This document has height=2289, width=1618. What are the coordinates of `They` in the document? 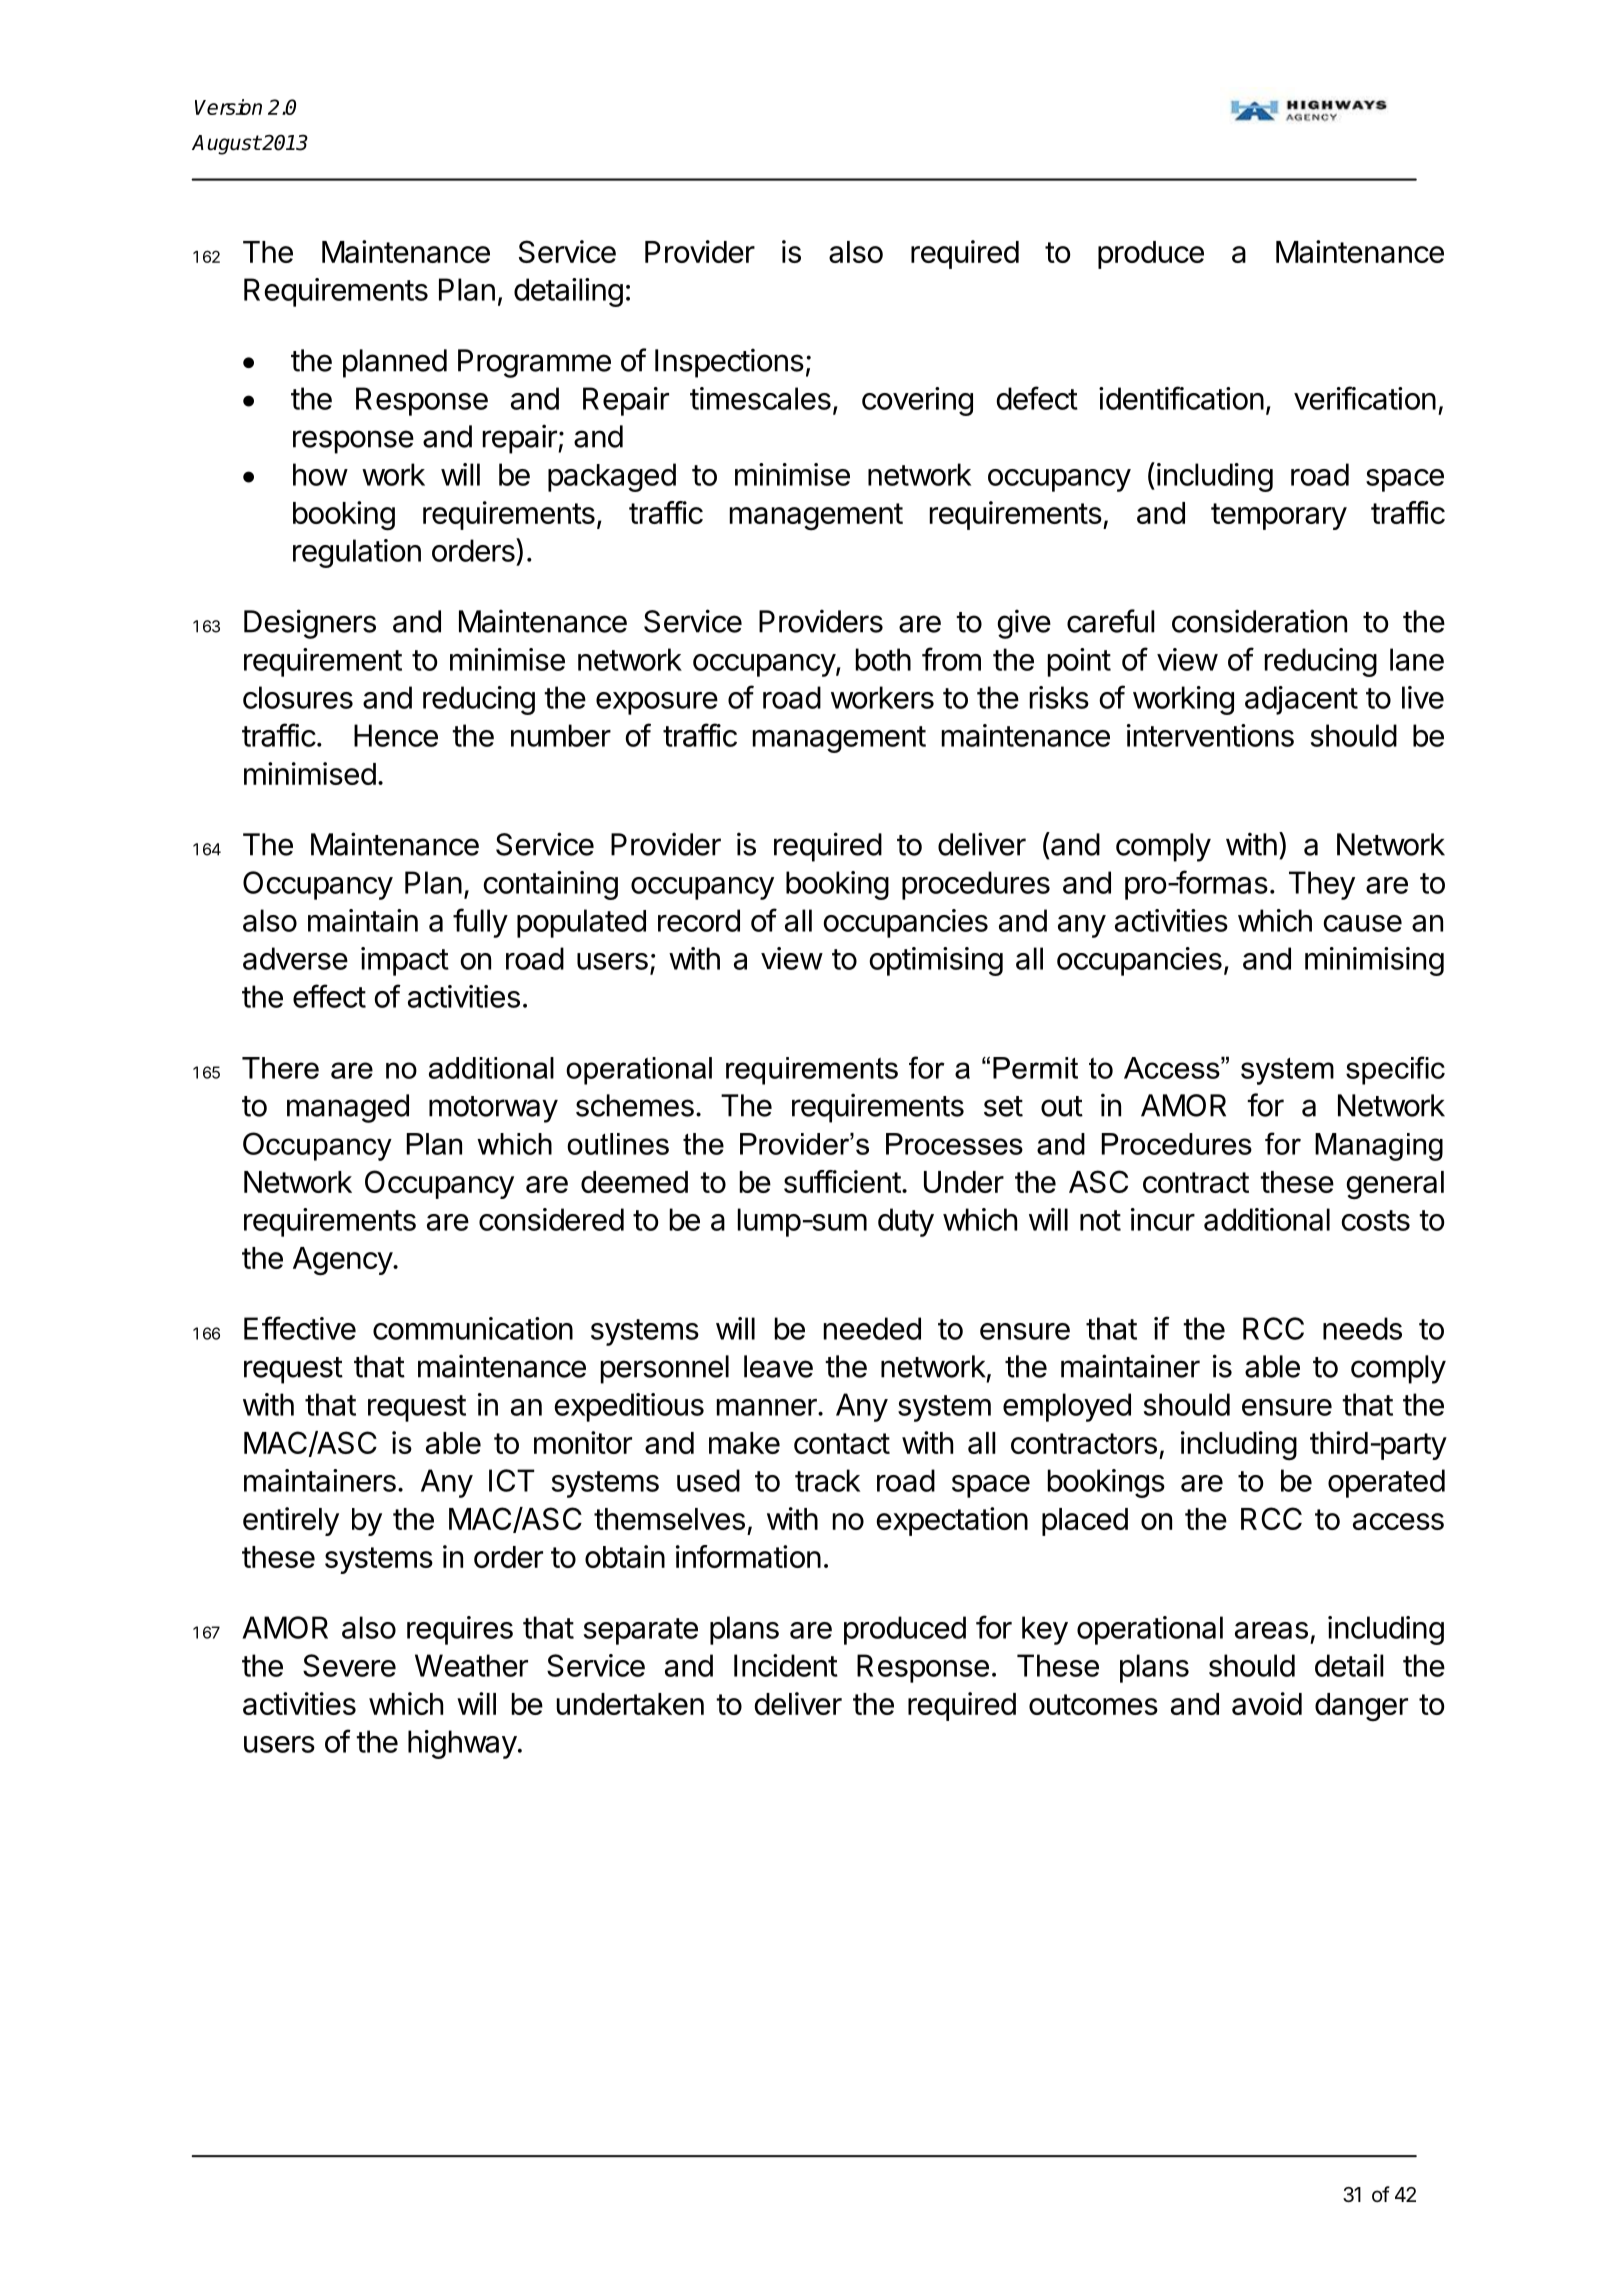 It's located at (1322, 885).
